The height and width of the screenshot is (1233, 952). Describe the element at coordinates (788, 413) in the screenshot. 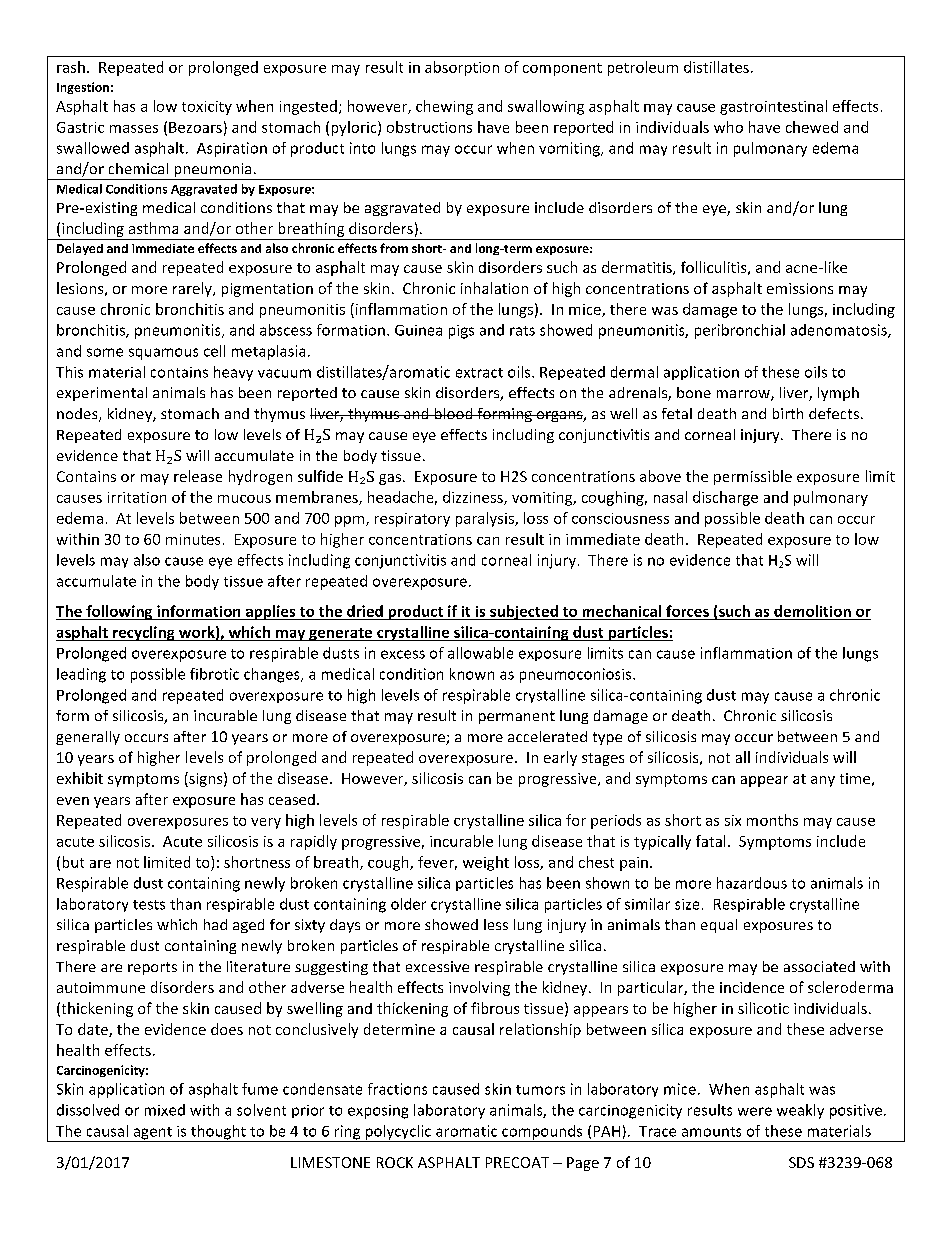

I see `birth` at that location.
